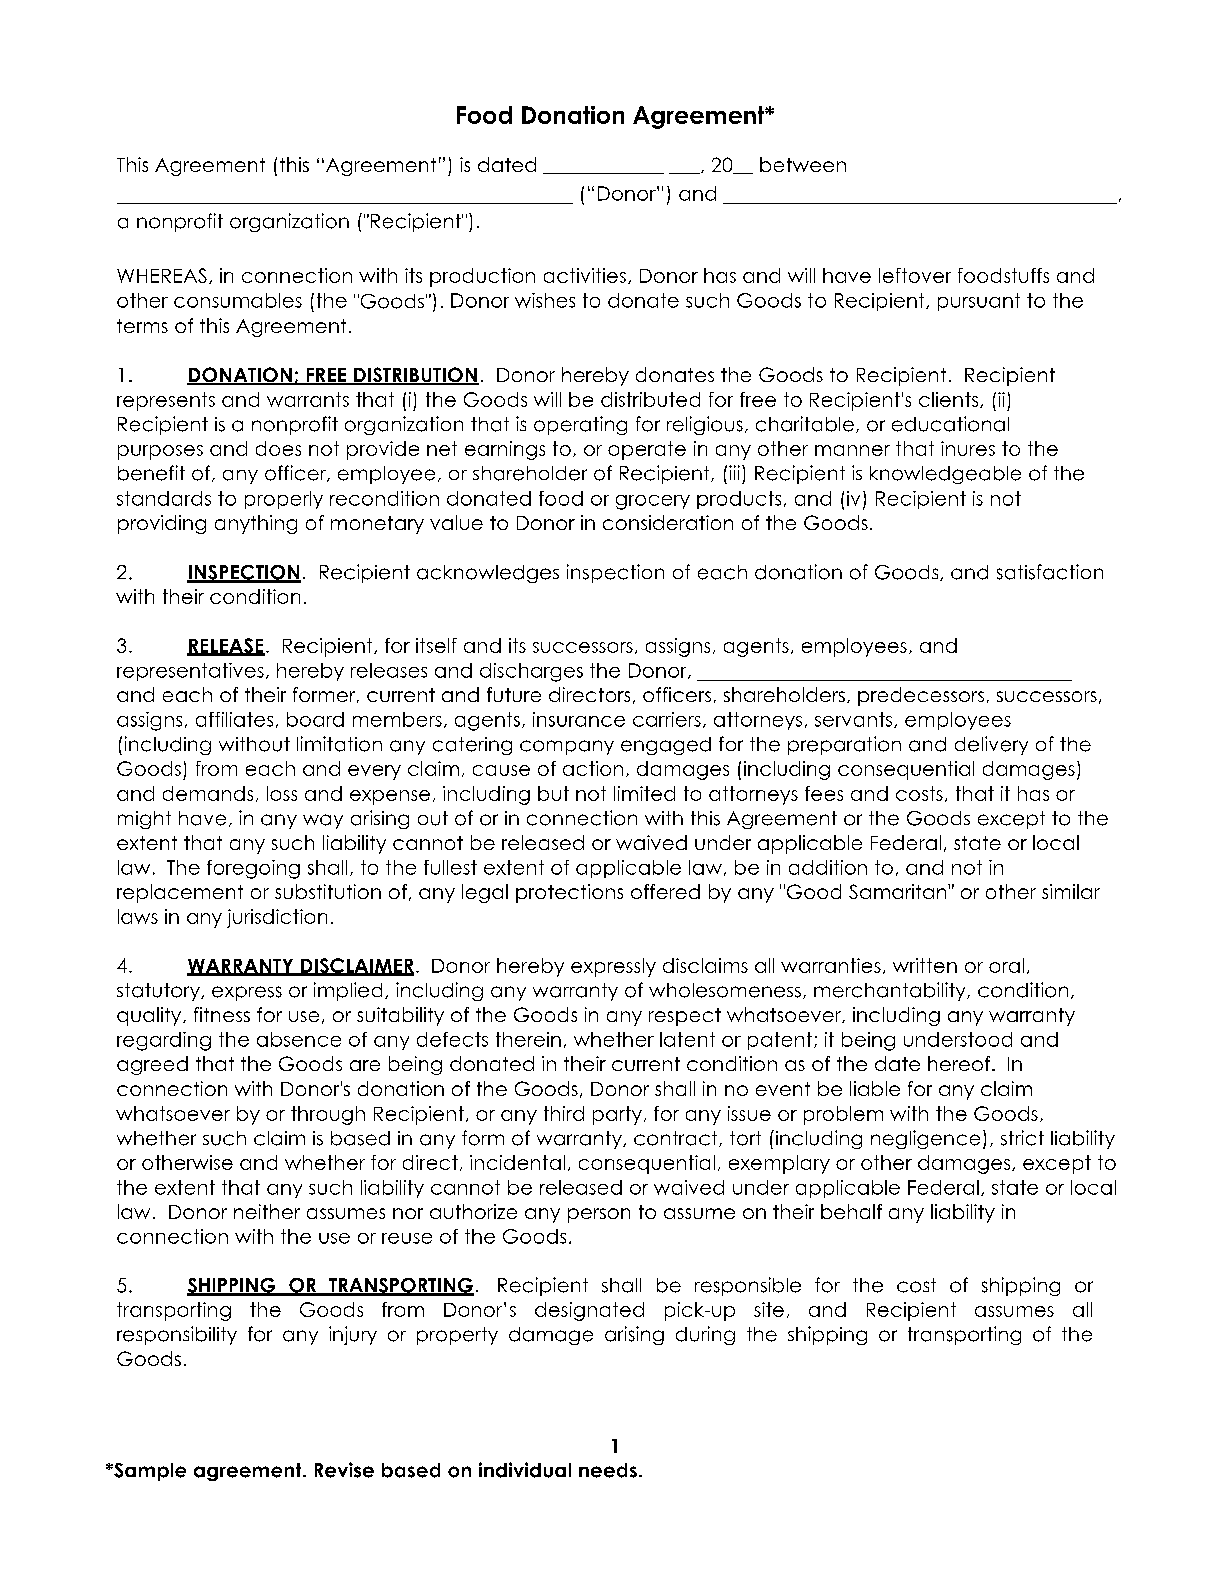  I want to click on predecessors, so click(921, 696).
